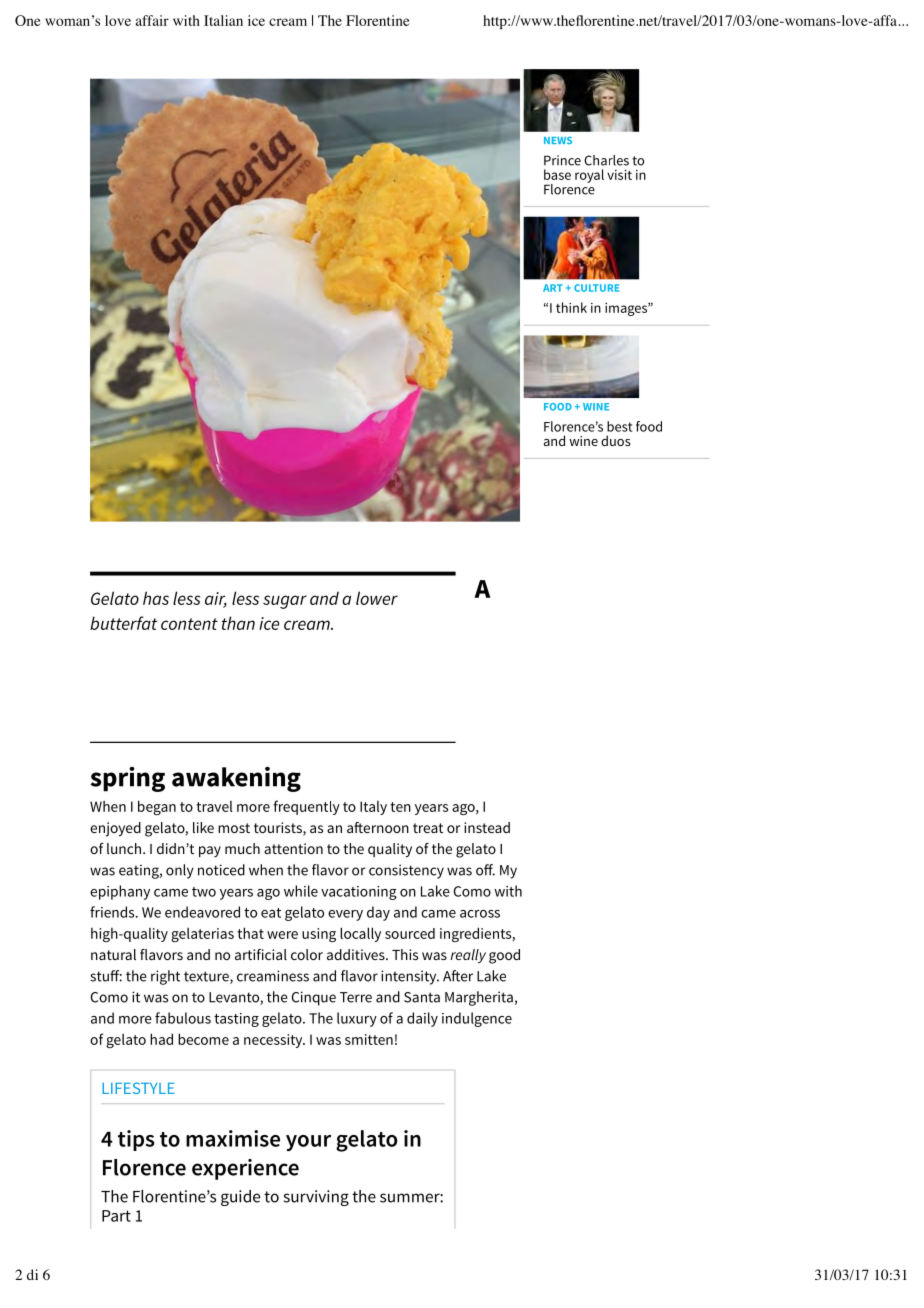 The image size is (924, 1308). Describe the element at coordinates (373, 808) in the page. I see `Italy` at that location.
